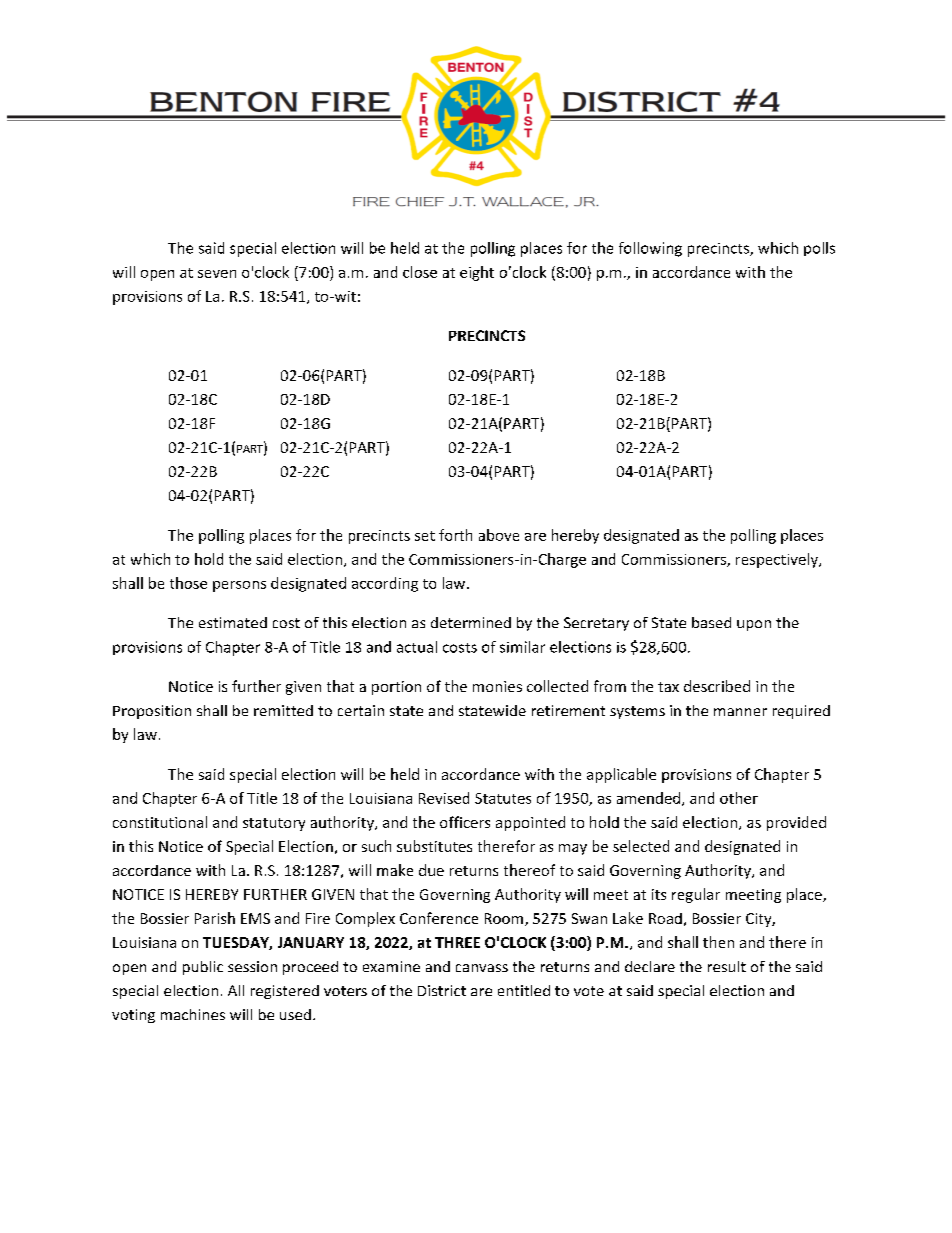  I want to click on District, so click(442, 990).
